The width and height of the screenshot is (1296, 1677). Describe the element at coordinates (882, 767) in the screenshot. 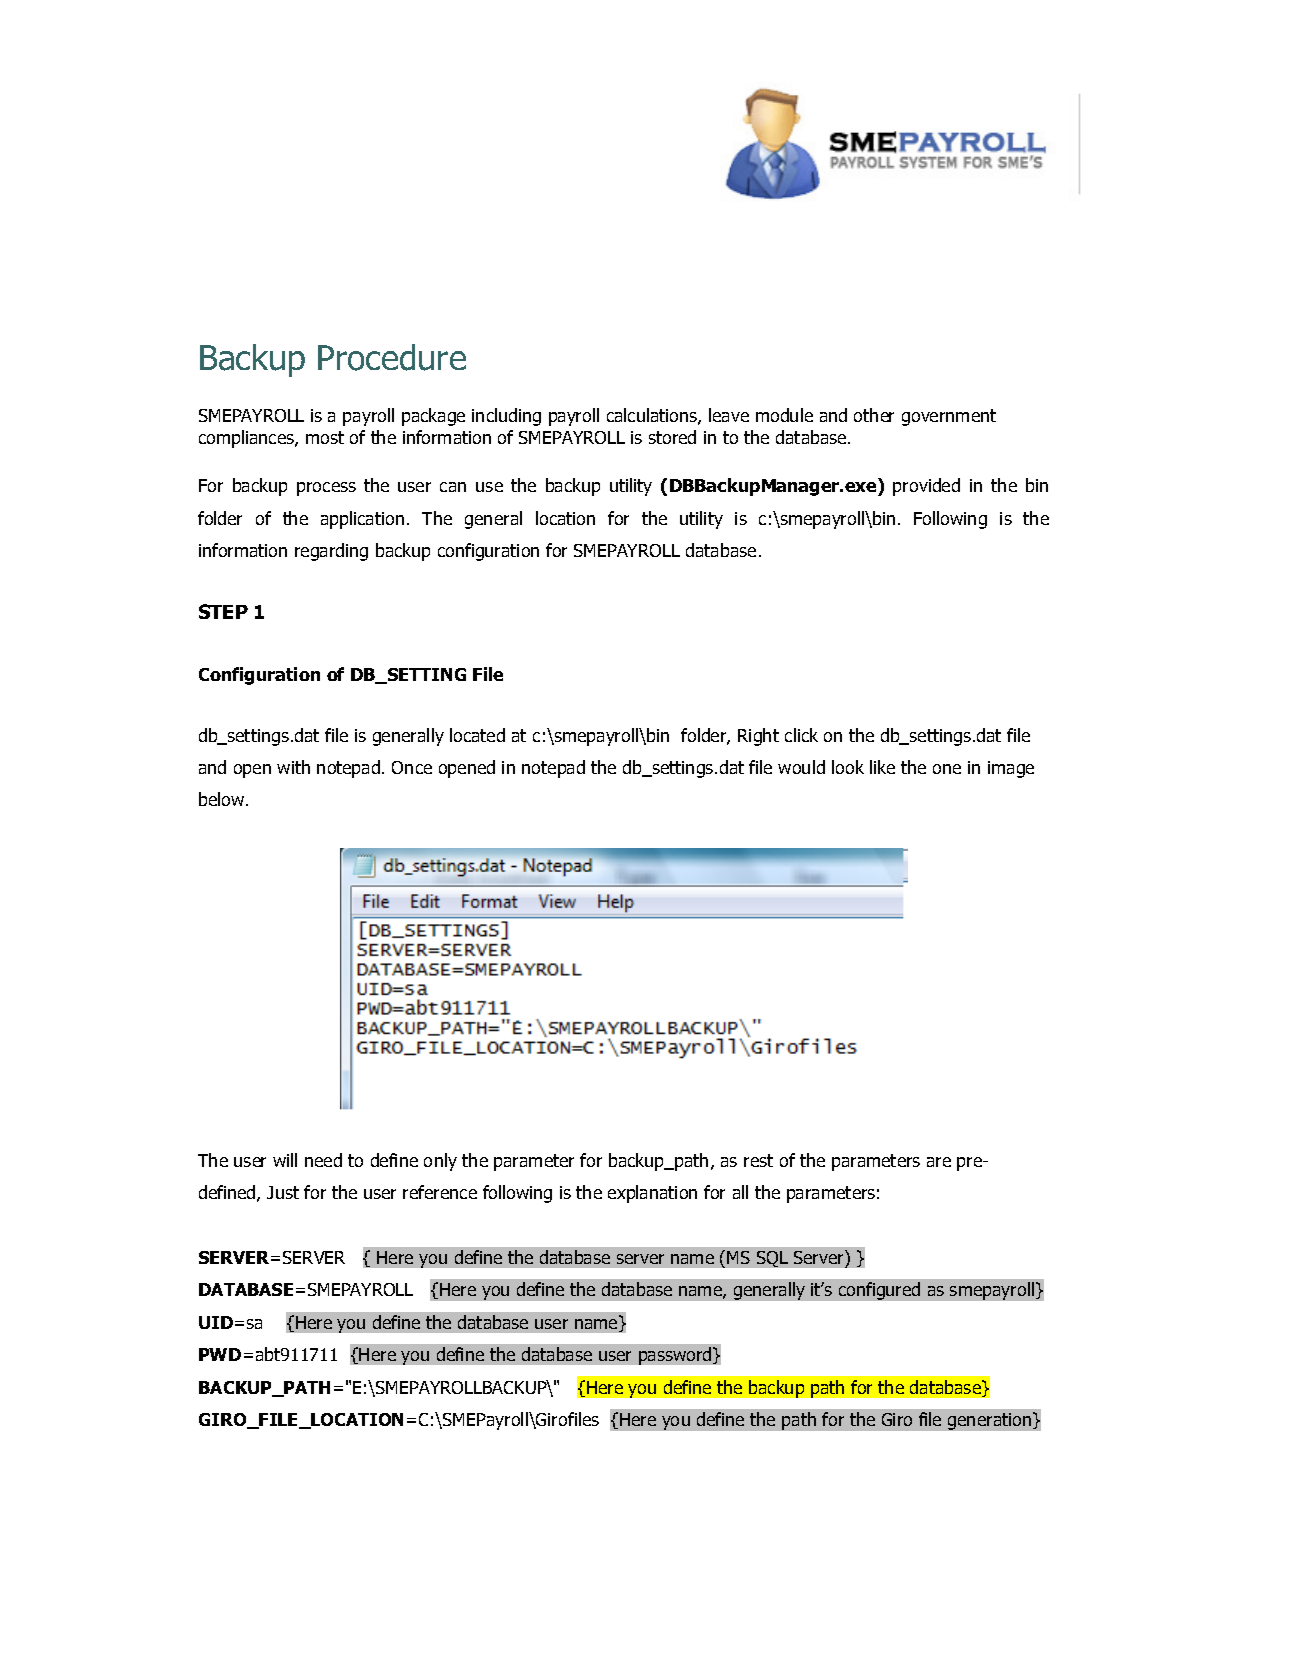

I see `like` at that location.
